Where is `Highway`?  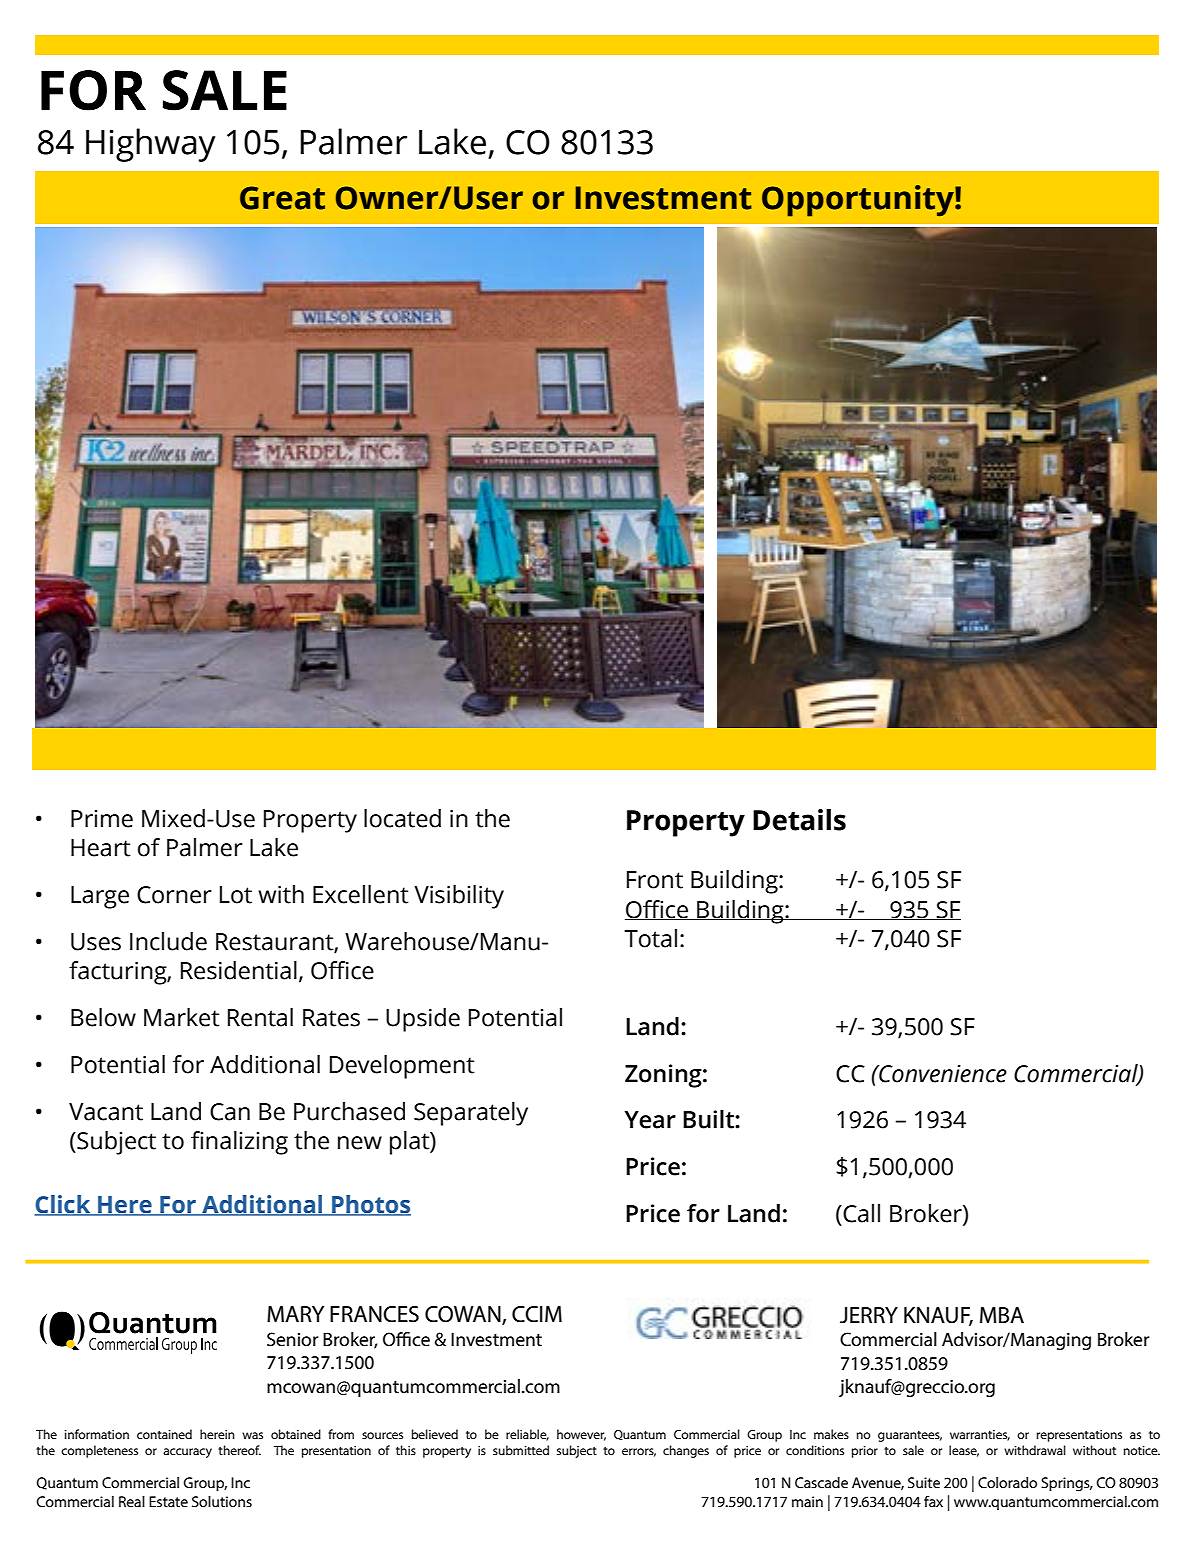
Highway is located at coordinates (151, 145).
